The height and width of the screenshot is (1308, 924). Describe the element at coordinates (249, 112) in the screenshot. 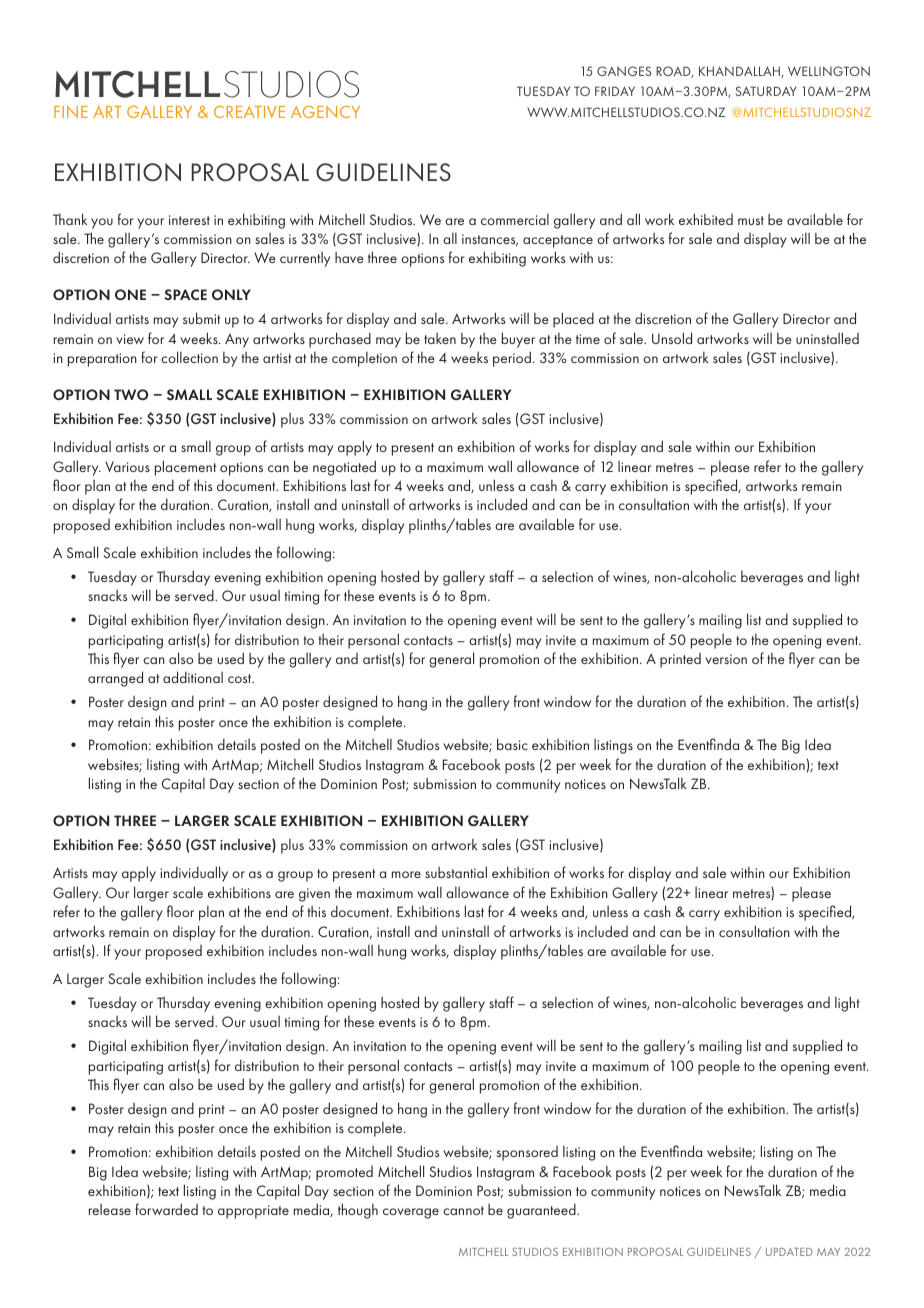

I see `CREATIVE` at that location.
